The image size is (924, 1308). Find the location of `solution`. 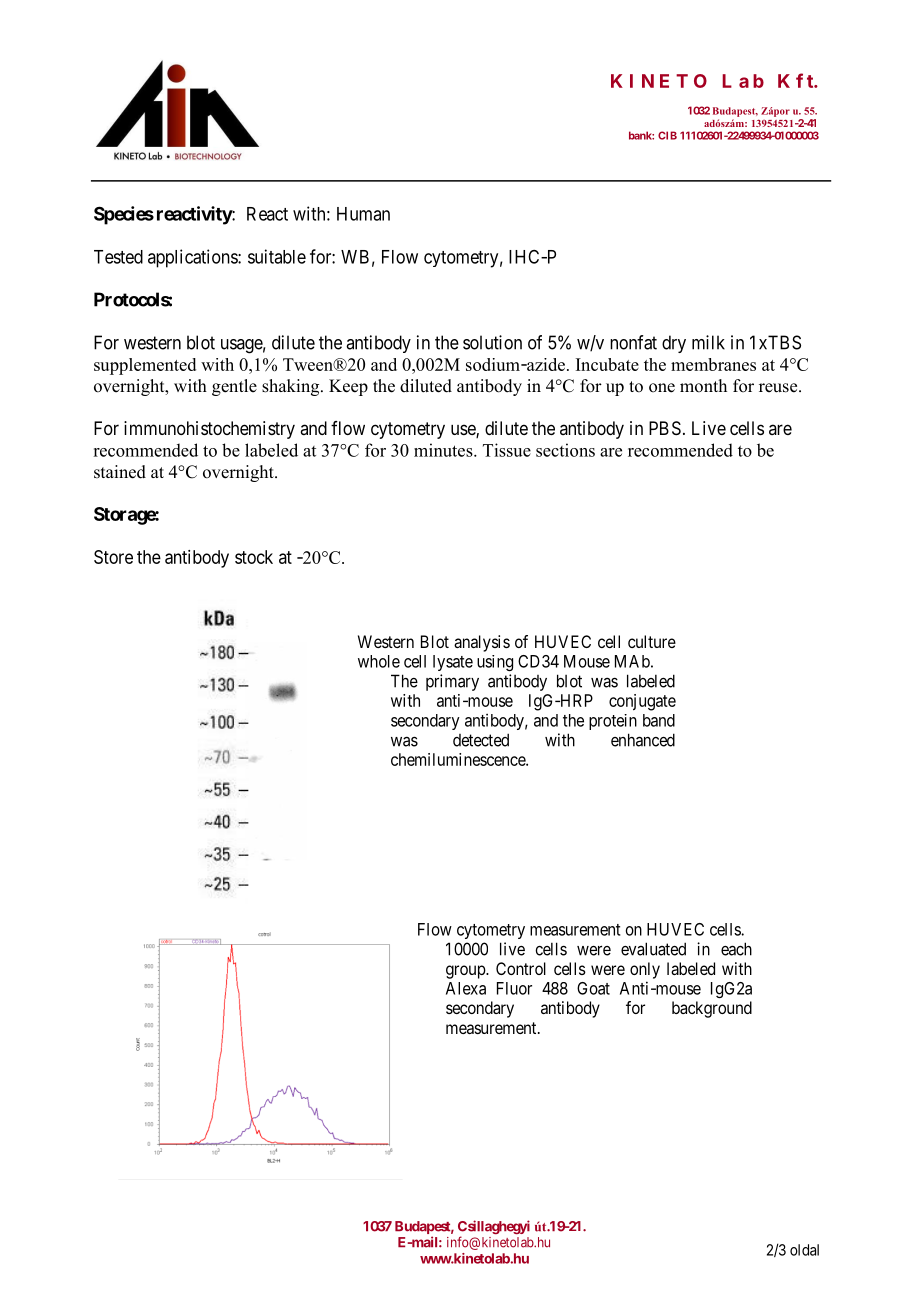

solution is located at coordinates (492, 342).
